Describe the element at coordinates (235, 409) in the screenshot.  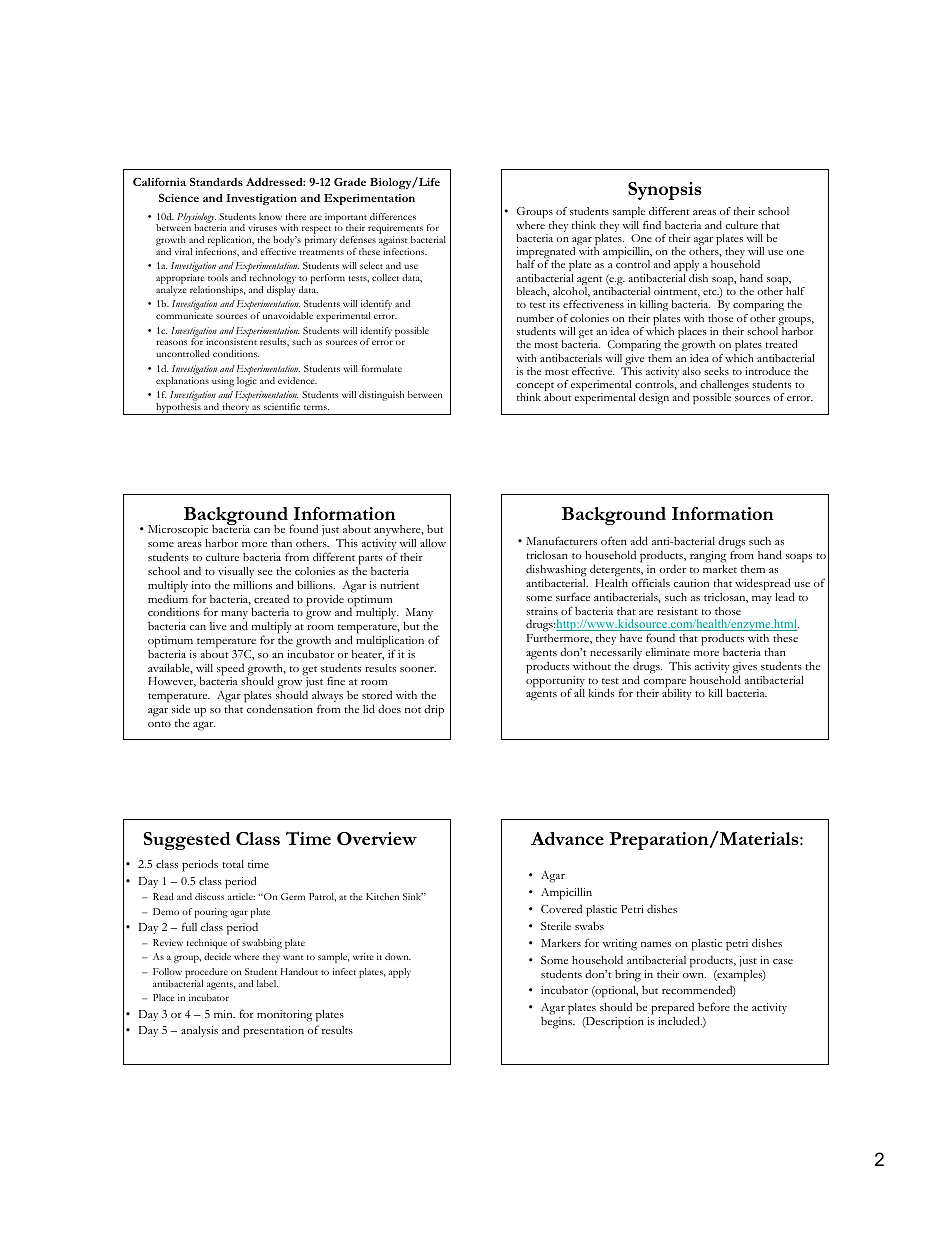
I see `theory` at that location.
